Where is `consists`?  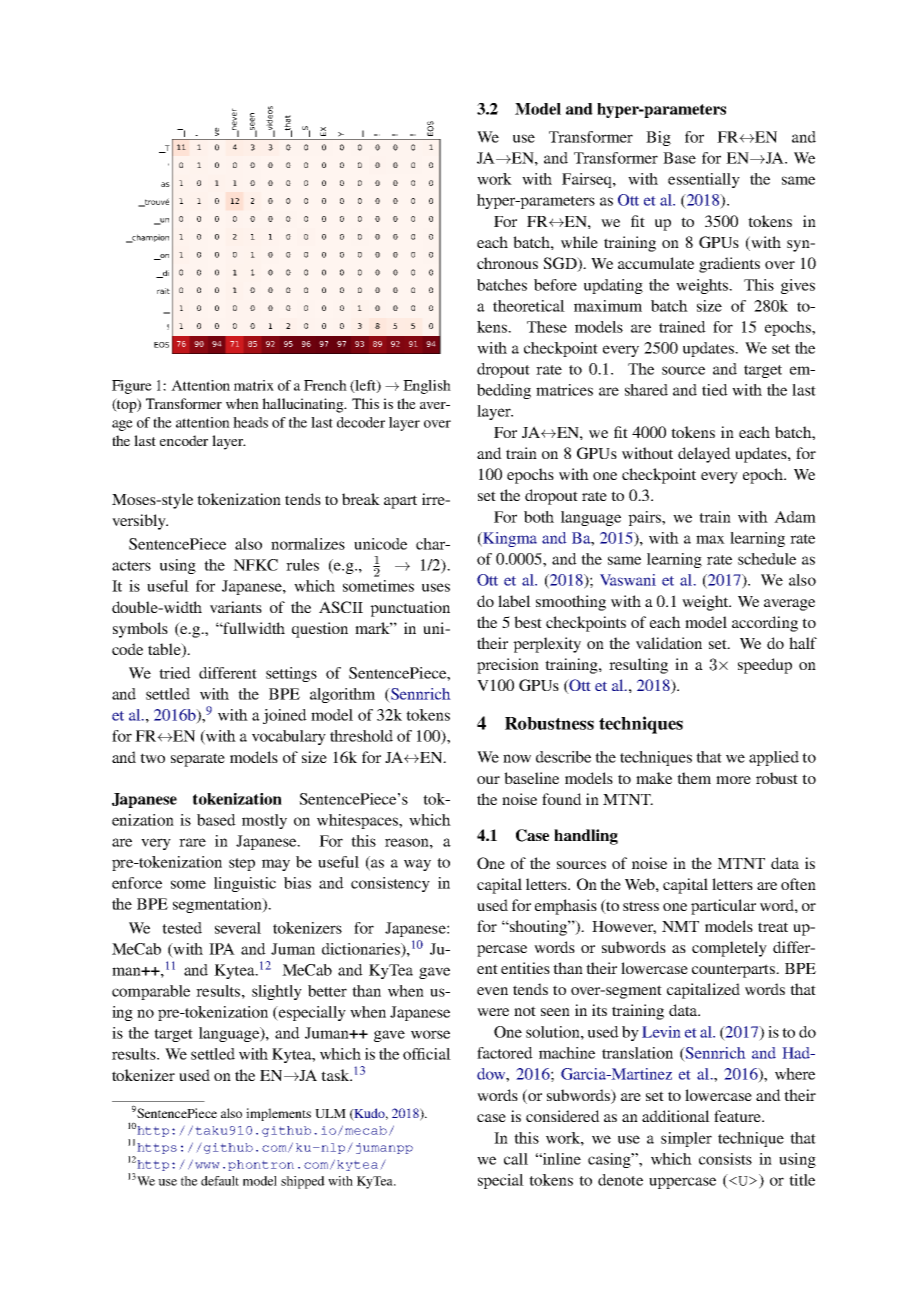
consists is located at coordinates (725, 1159).
